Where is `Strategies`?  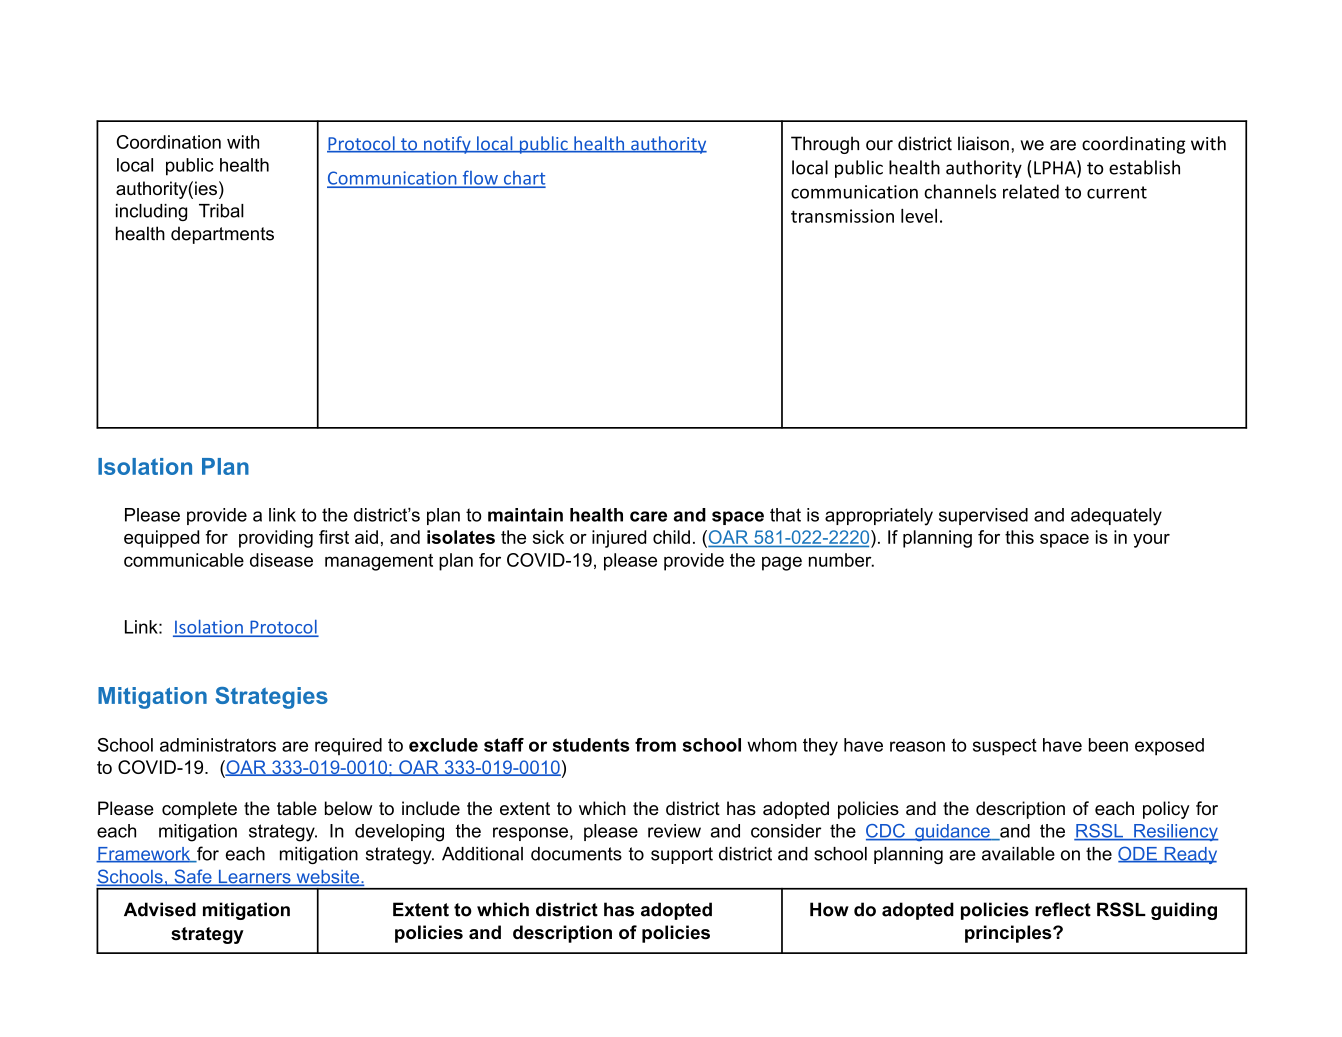
Strategies is located at coordinates (272, 698).
